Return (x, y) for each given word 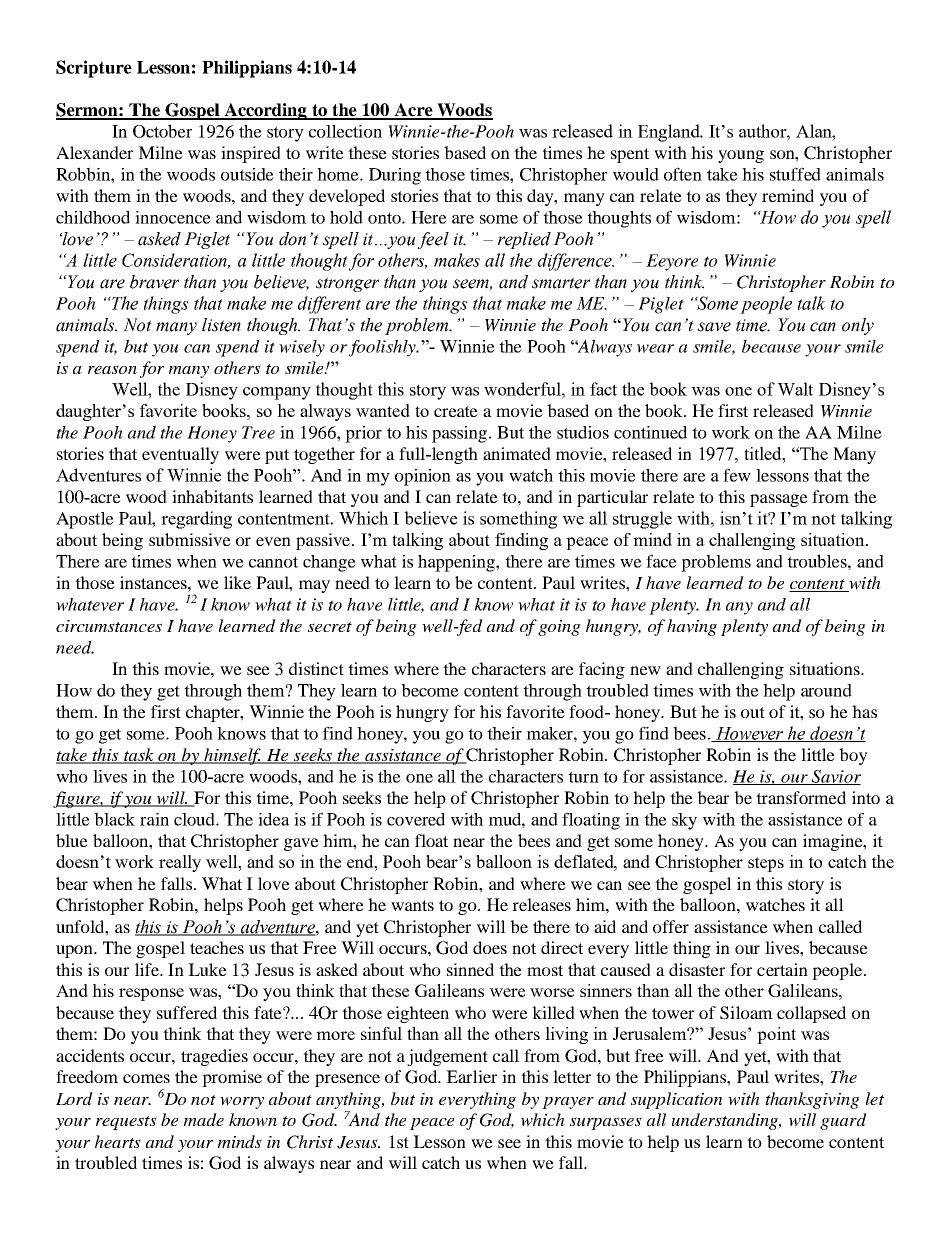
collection (345, 131)
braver (154, 282)
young (741, 156)
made (204, 1119)
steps (766, 864)
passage (779, 500)
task (139, 756)
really (180, 863)
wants (412, 905)
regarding (196, 520)
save (714, 327)
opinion (423, 477)
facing (602, 670)
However (749, 734)
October (162, 131)
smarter (561, 283)
